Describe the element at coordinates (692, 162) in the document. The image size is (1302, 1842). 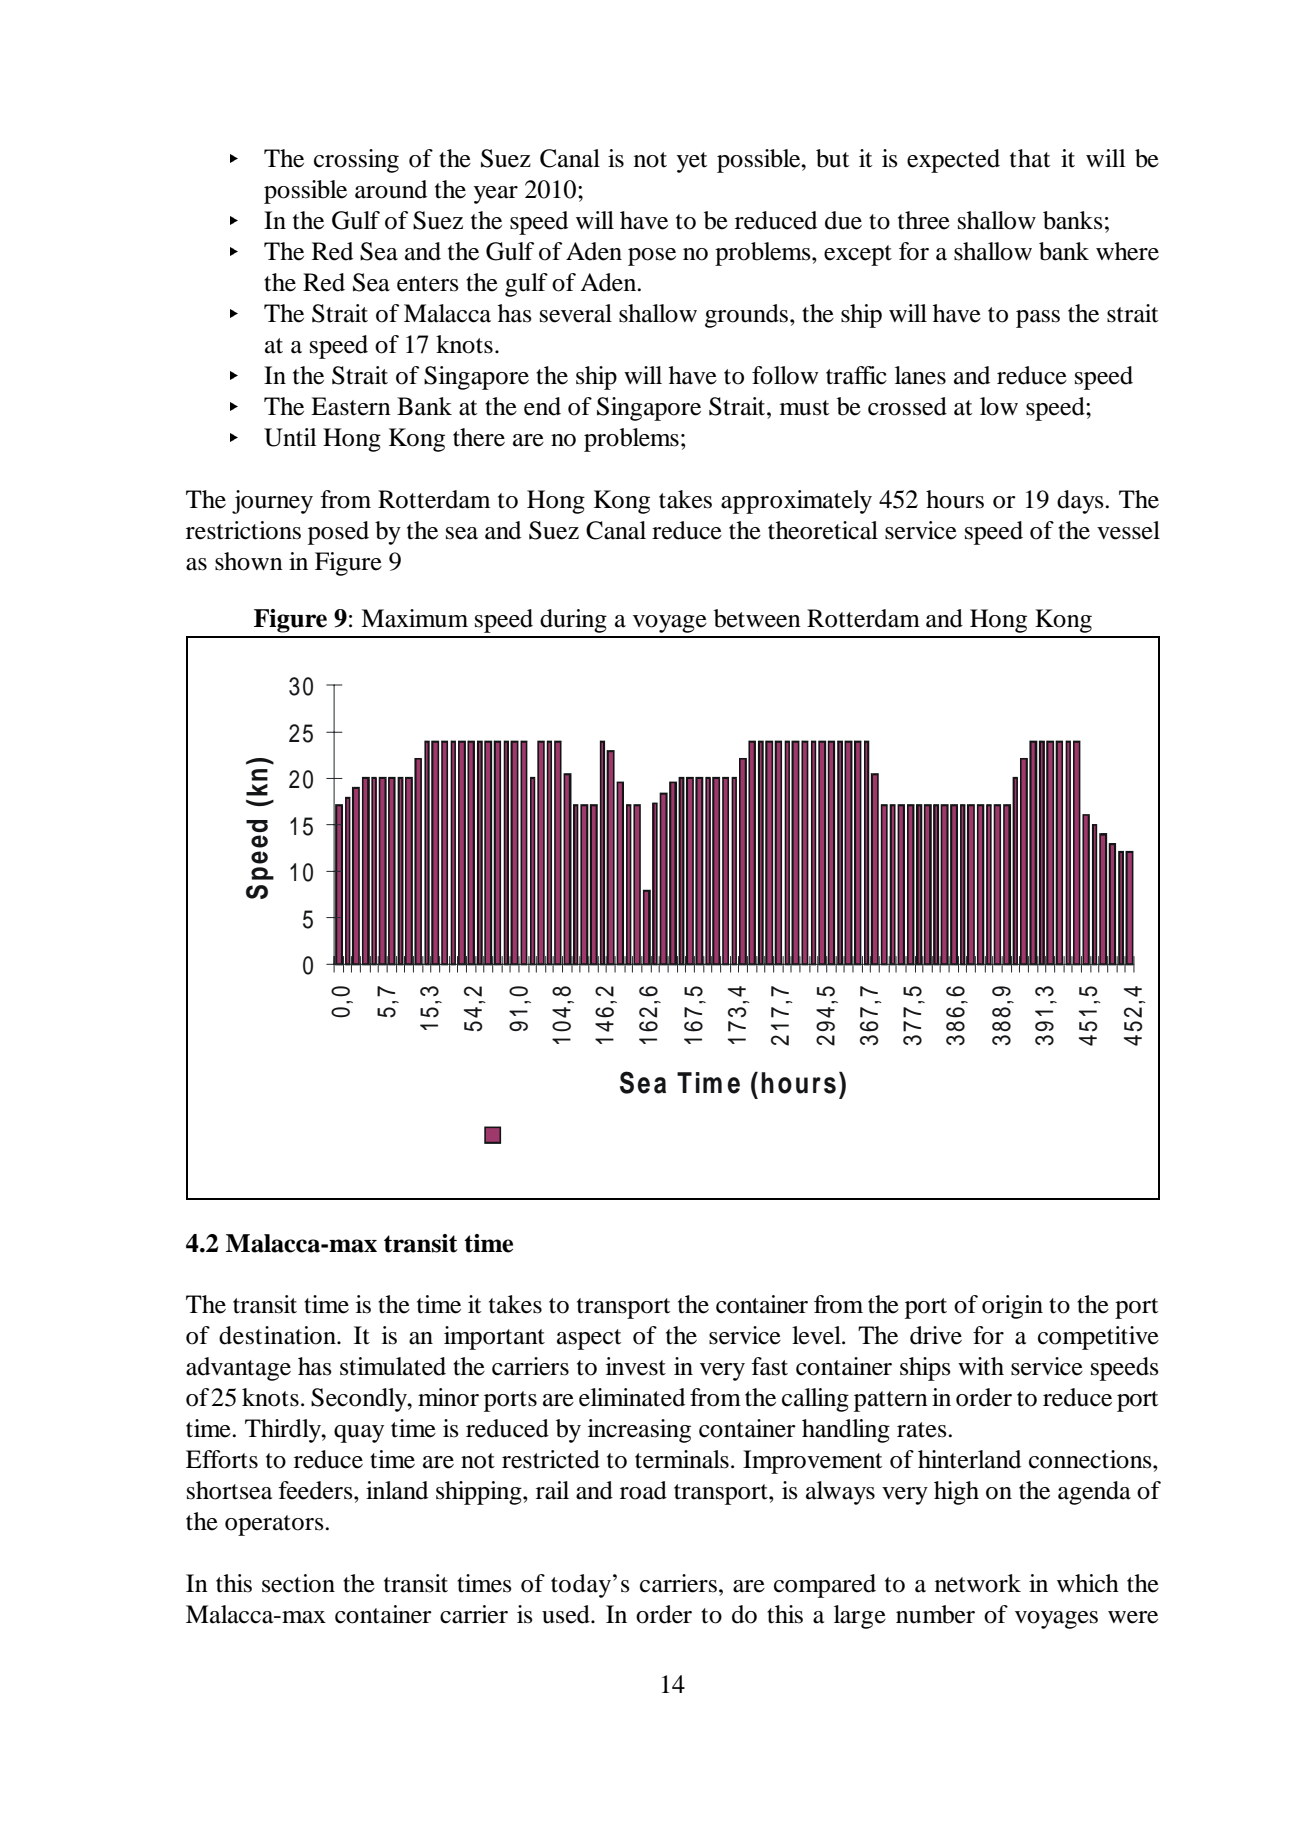
I see `yet` at that location.
